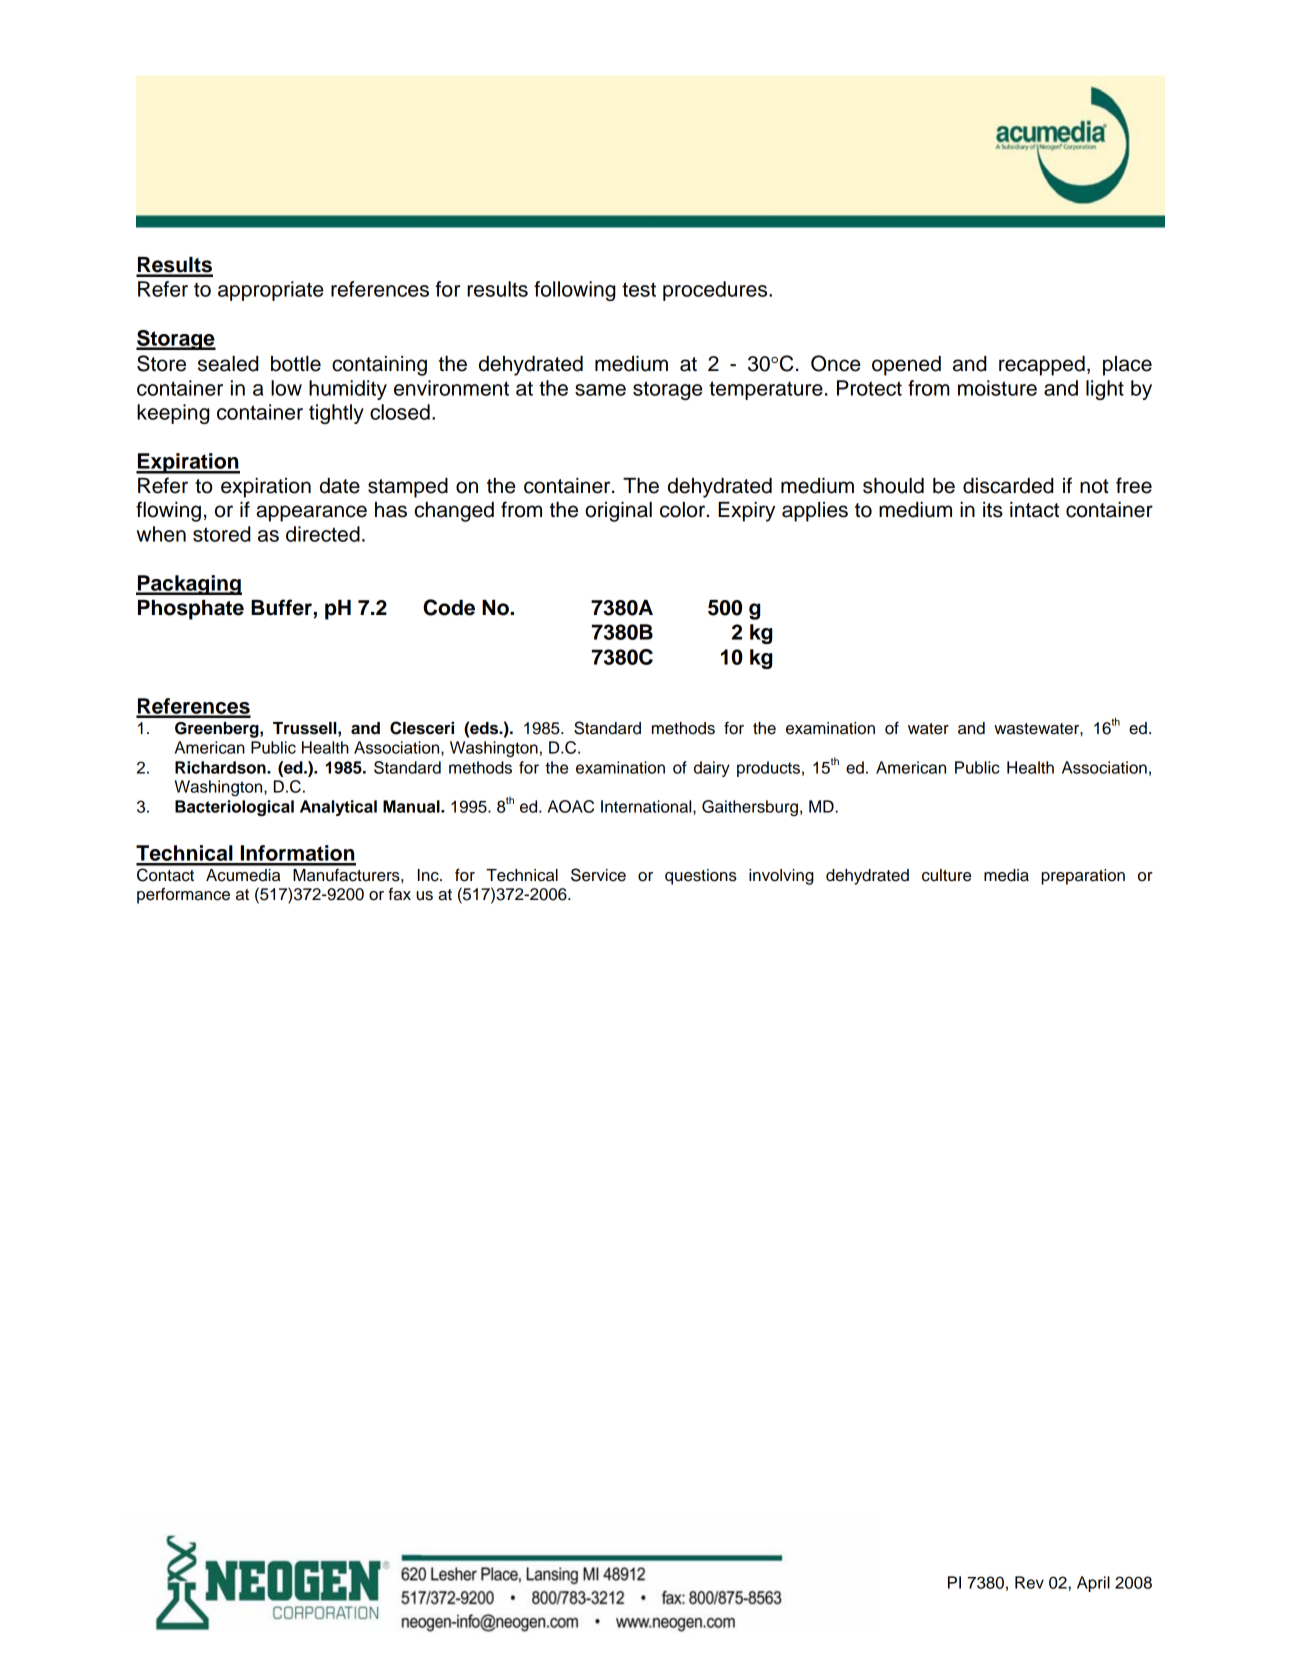  What do you see at coordinates (997, 388) in the document?
I see `moisture` at bounding box center [997, 388].
